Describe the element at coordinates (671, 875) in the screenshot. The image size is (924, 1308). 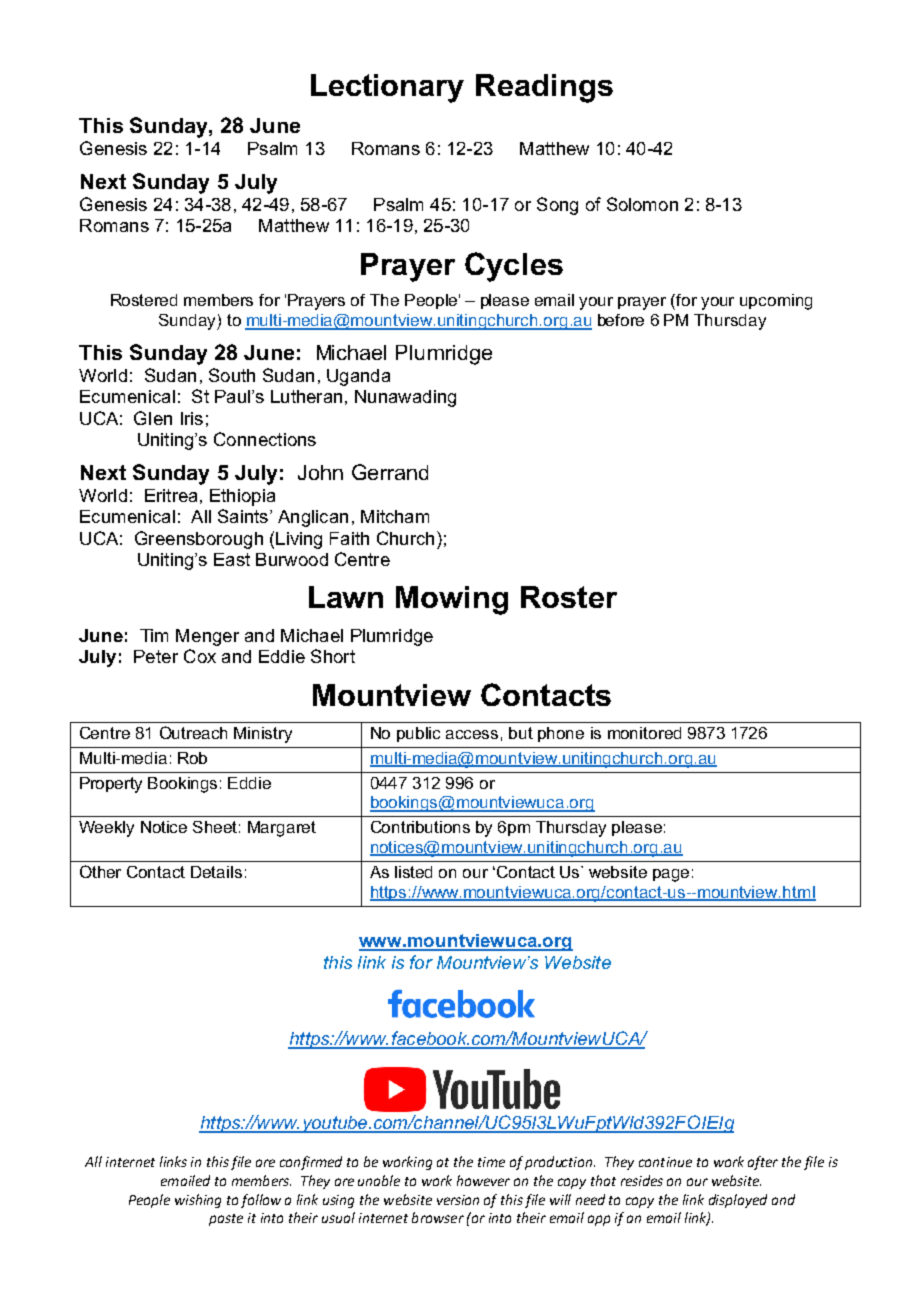
I see `page` at that location.
